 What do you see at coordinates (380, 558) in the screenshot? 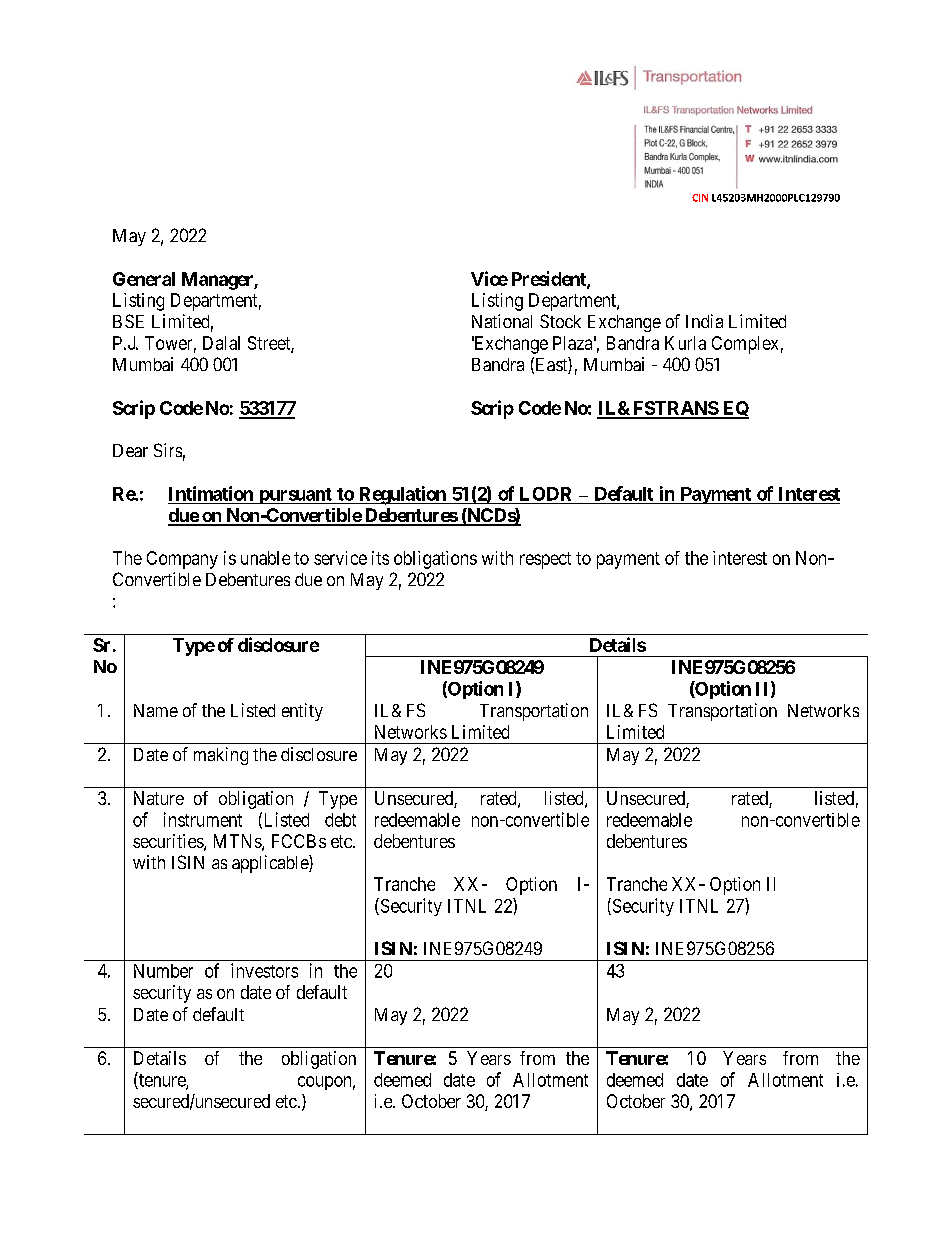
I see `its` at bounding box center [380, 558].
